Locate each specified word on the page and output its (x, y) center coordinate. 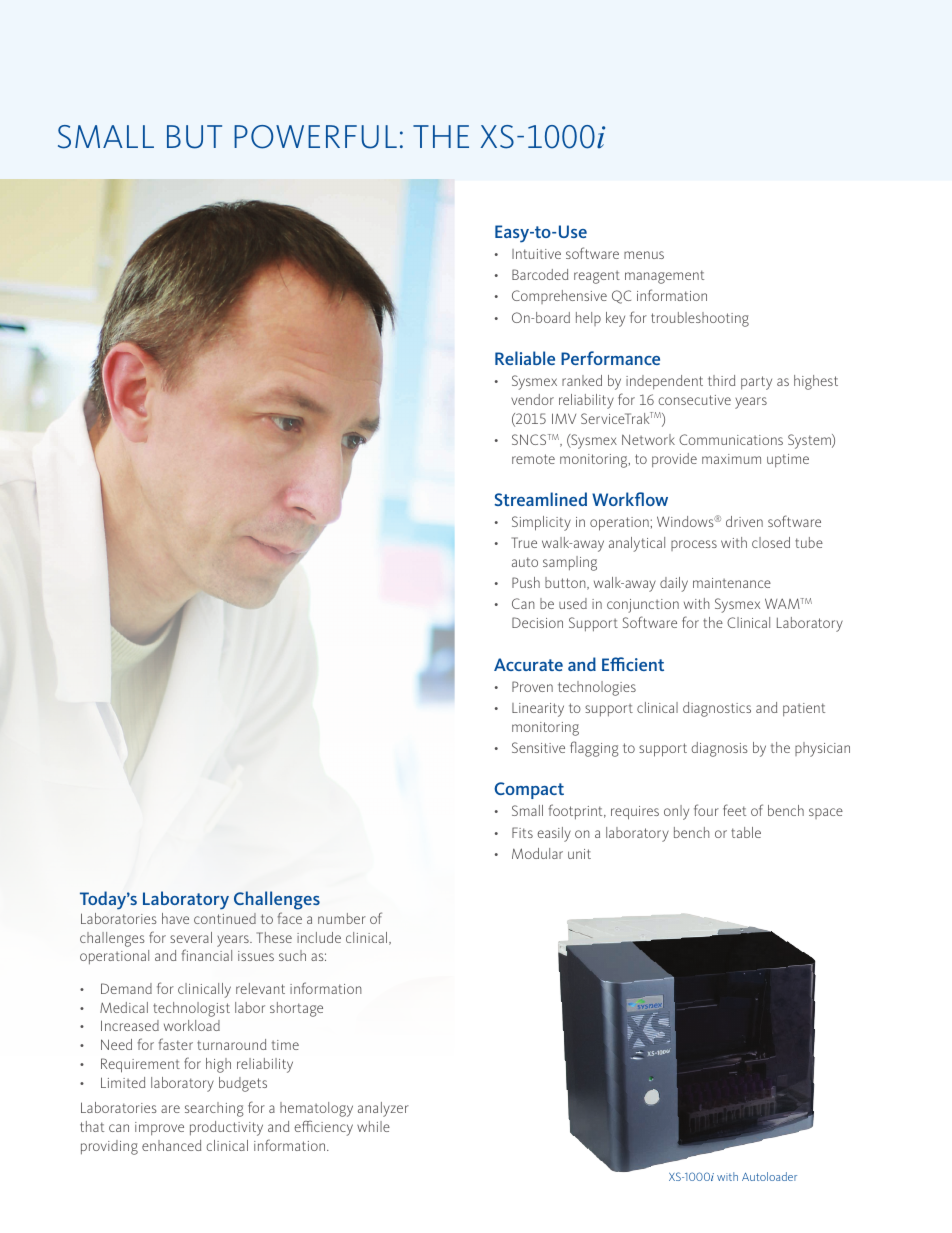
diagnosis (719, 749)
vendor (532, 399)
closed (771, 542)
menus (644, 255)
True (524, 542)
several (191, 937)
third (721, 380)
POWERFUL (315, 137)
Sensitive (538, 747)
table (746, 832)
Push (526, 582)
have (175, 918)
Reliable (525, 358)
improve (159, 1128)
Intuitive (536, 254)
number (342, 918)
